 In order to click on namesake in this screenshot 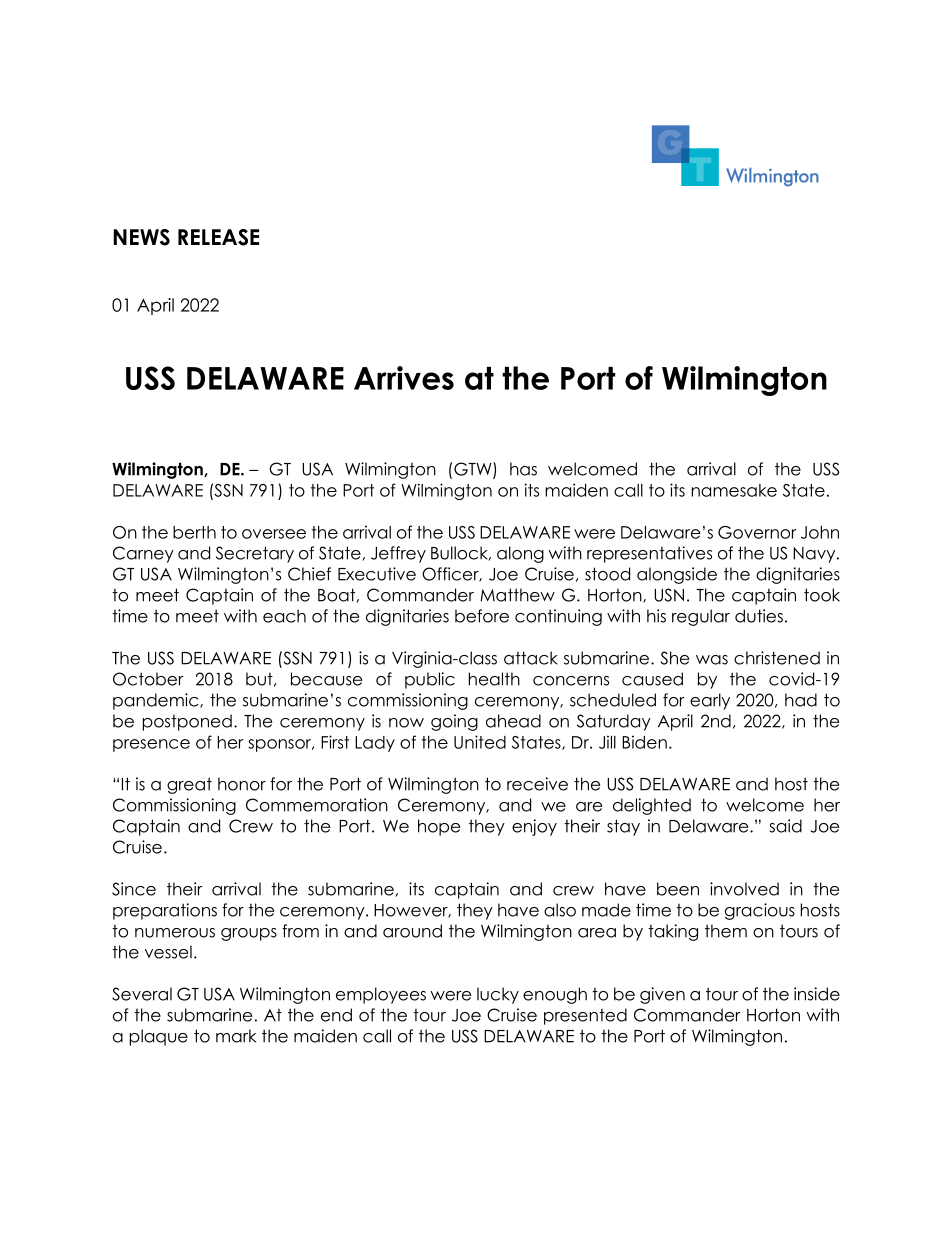, I will do `click(734, 490)`.
